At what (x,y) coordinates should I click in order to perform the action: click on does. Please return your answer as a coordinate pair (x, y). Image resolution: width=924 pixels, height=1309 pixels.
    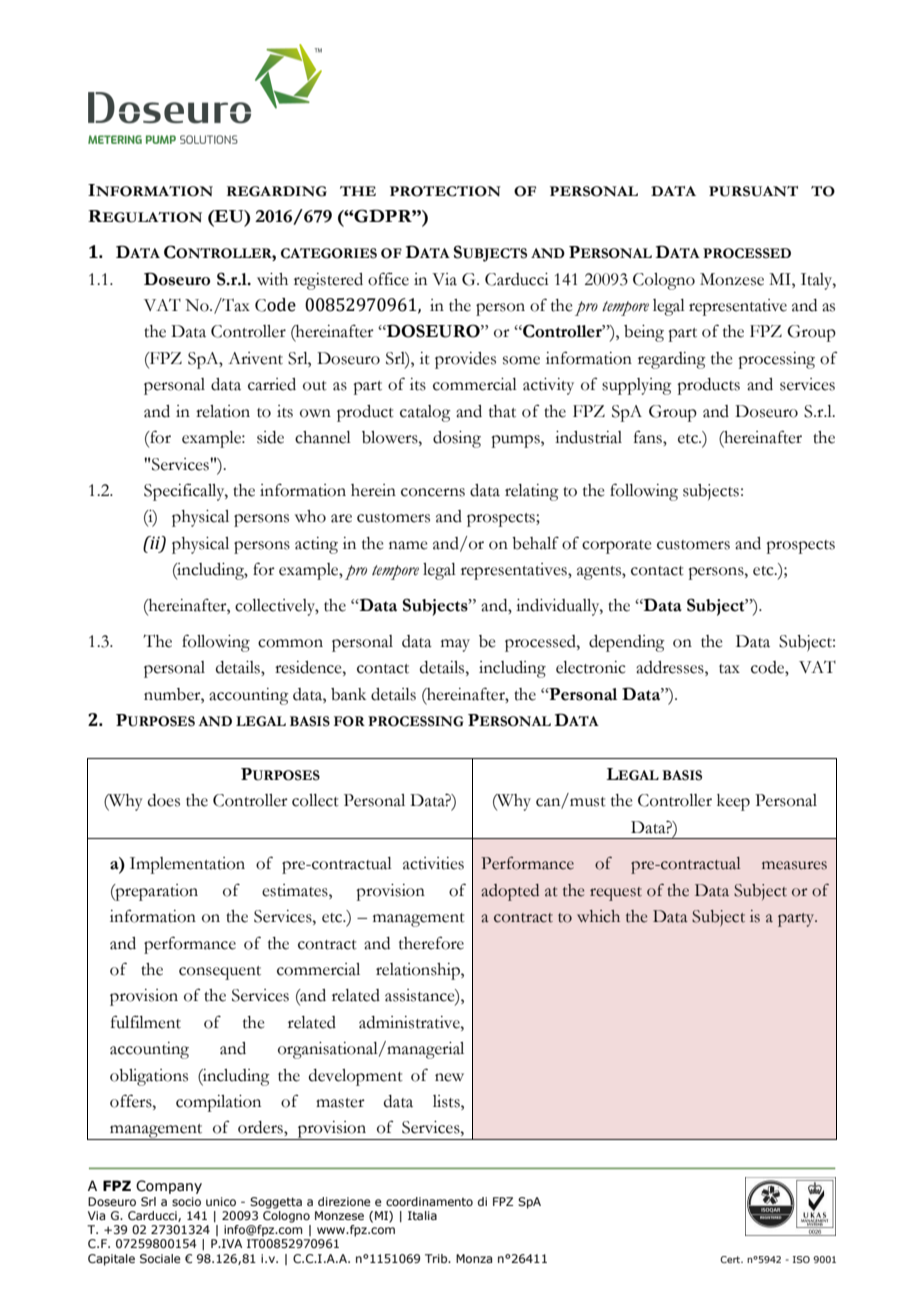
    Looking at the image, I should click on (164, 800).
